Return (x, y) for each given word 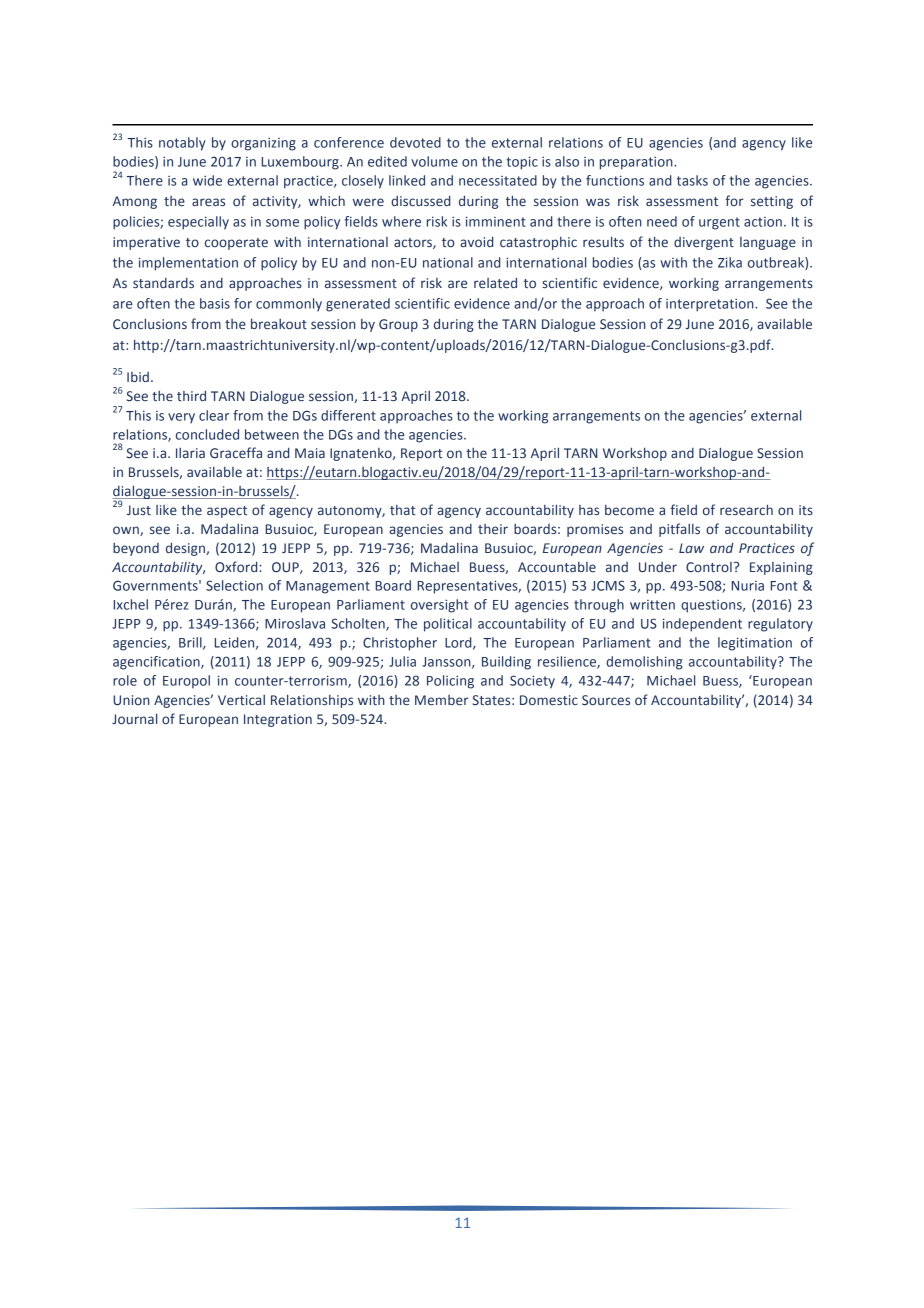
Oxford (237, 567)
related (495, 283)
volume (434, 161)
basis (215, 303)
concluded (207, 434)
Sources (606, 700)
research (746, 510)
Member (441, 700)
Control (709, 567)
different (348, 415)
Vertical (241, 700)
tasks (692, 180)
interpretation (711, 305)
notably (182, 144)
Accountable (557, 567)
